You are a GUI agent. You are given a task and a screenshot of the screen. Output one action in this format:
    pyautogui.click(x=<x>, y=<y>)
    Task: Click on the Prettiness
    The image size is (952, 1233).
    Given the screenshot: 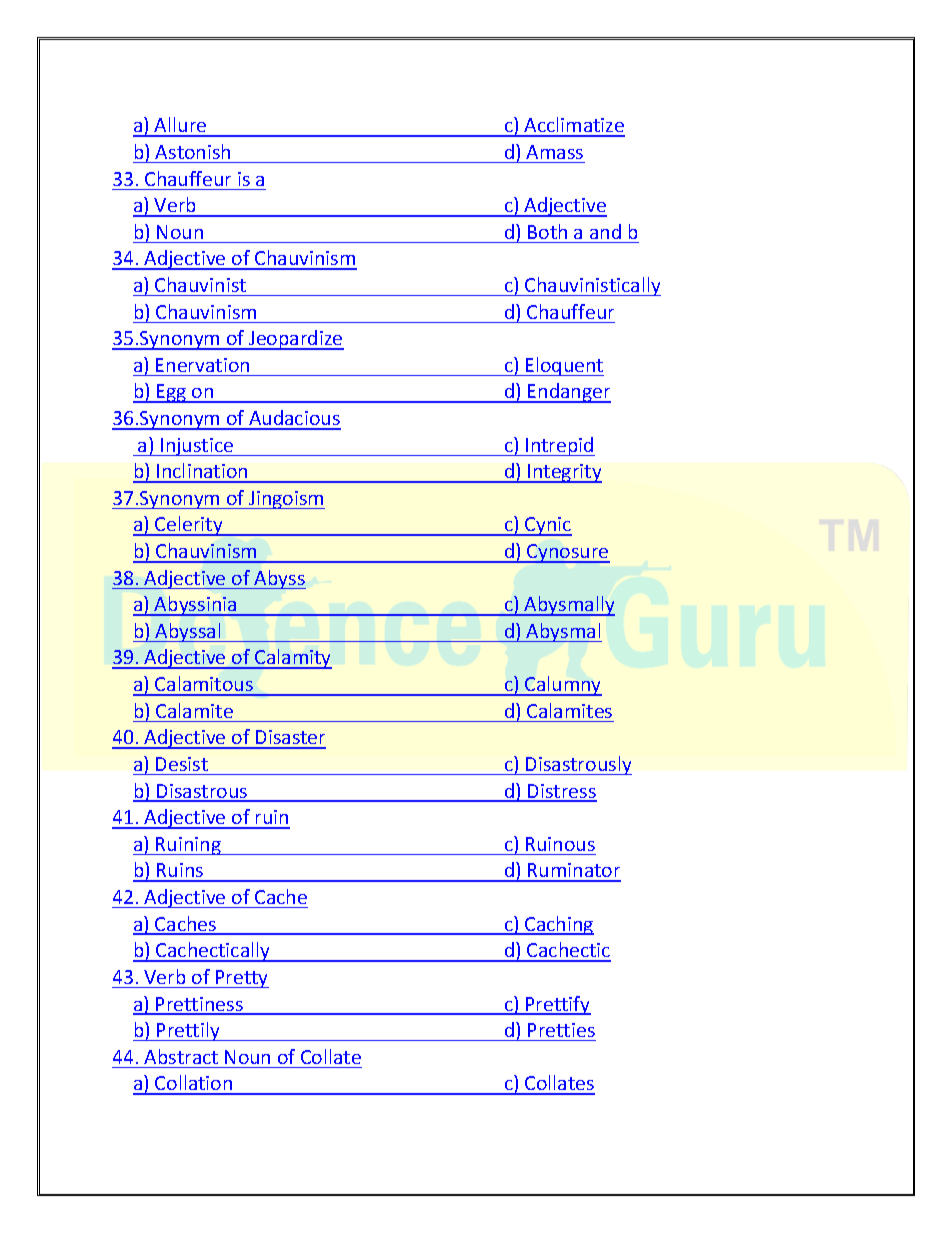 What is the action you would take?
    pyautogui.click(x=199, y=1005)
